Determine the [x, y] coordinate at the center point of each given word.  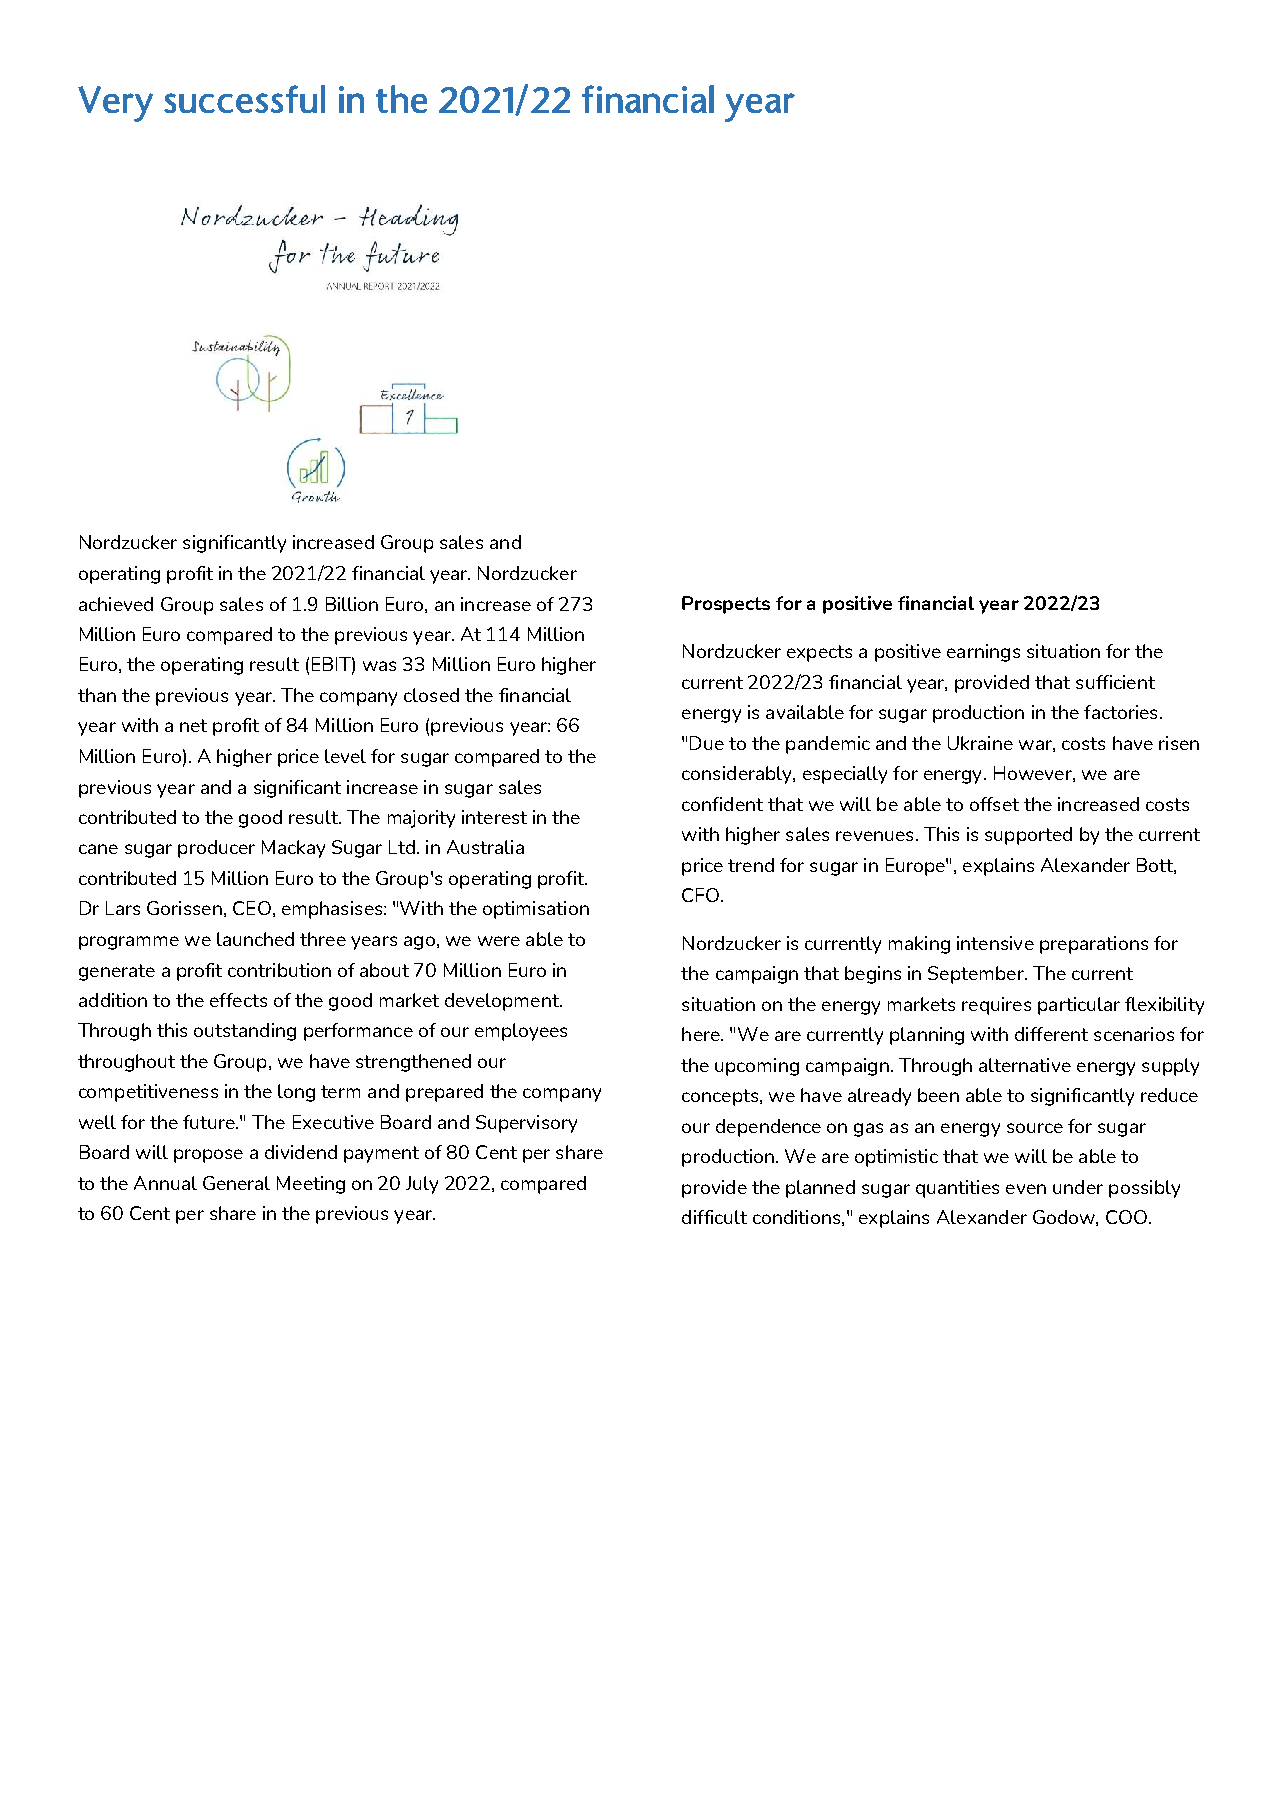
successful [244, 99]
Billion [352, 604]
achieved [116, 604]
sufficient [1115, 682]
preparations [1094, 945]
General [236, 1183]
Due [707, 743]
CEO [252, 908]
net [193, 725]
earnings [983, 653]
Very [115, 104]
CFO [700, 895]
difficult [714, 1217]
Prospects [726, 605]
